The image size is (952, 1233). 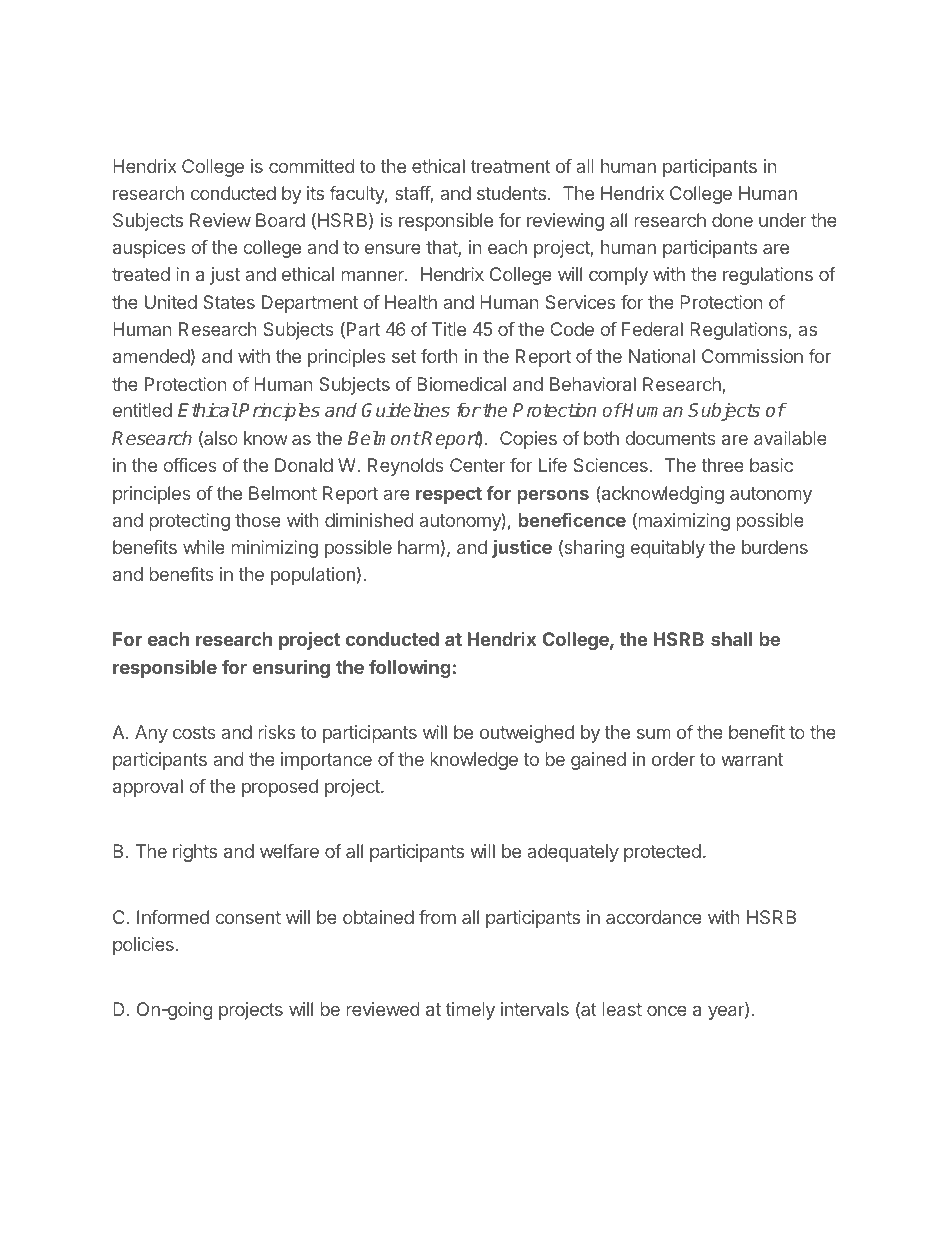 I want to click on equitably, so click(x=668, y=549).
